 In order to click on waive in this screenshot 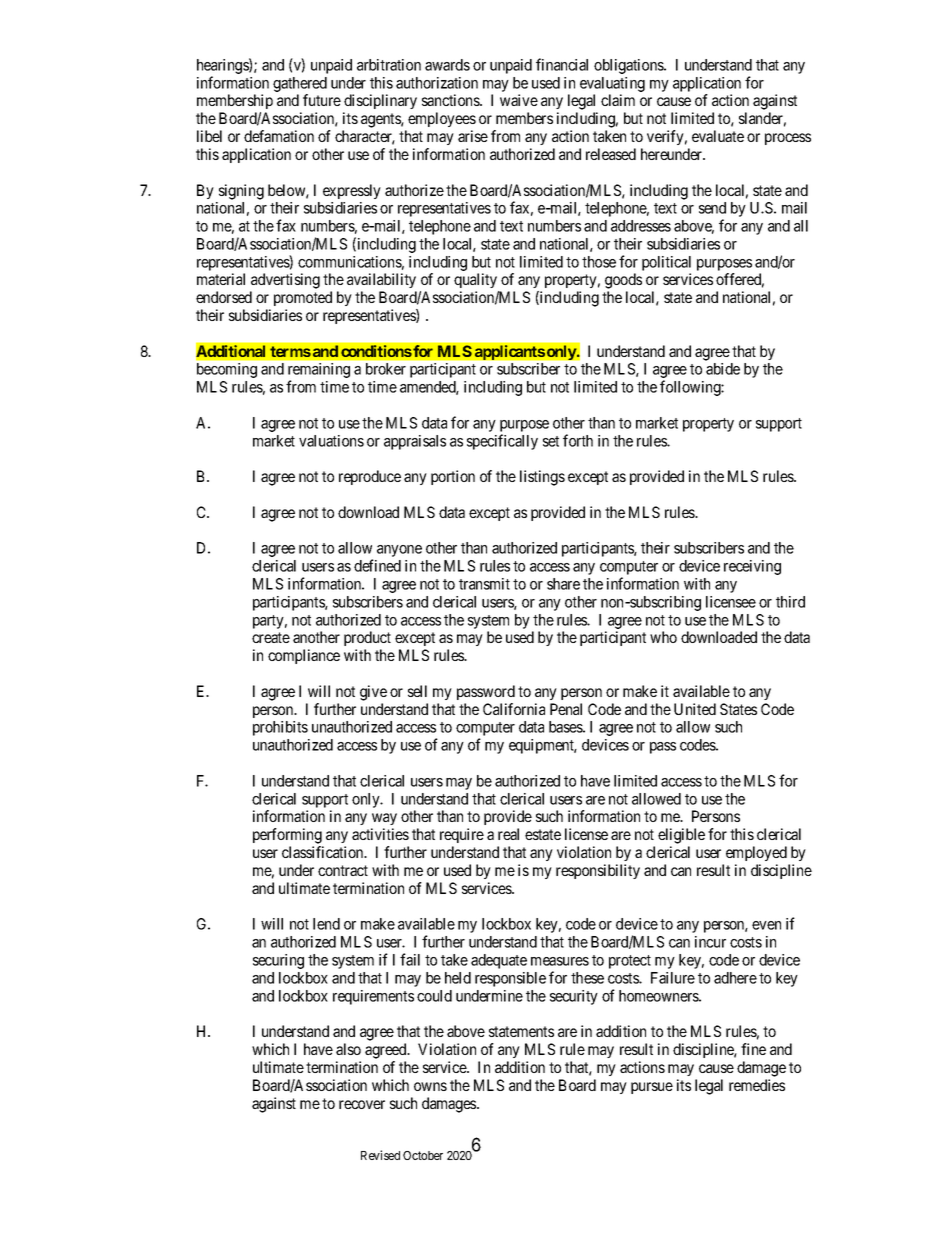, I will do `click(519, 100)`.
